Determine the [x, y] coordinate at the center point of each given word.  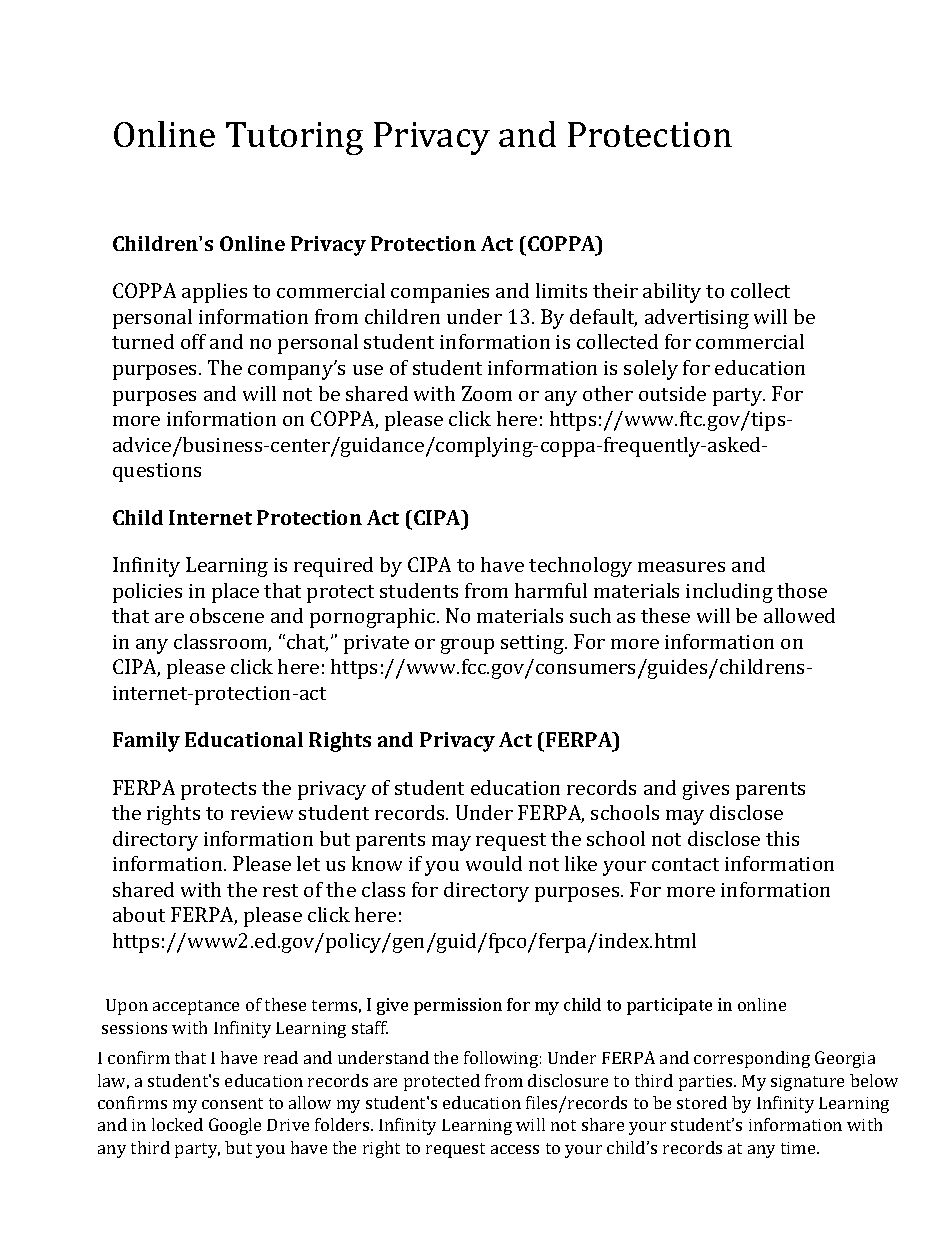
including [729, 593]
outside [672, 393]
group [467, 646]
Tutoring [294, 138]
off [193, 341]
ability [672, 293]
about [139, 914]
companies [440, 293]
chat [307, 643]
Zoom [487, 393]
